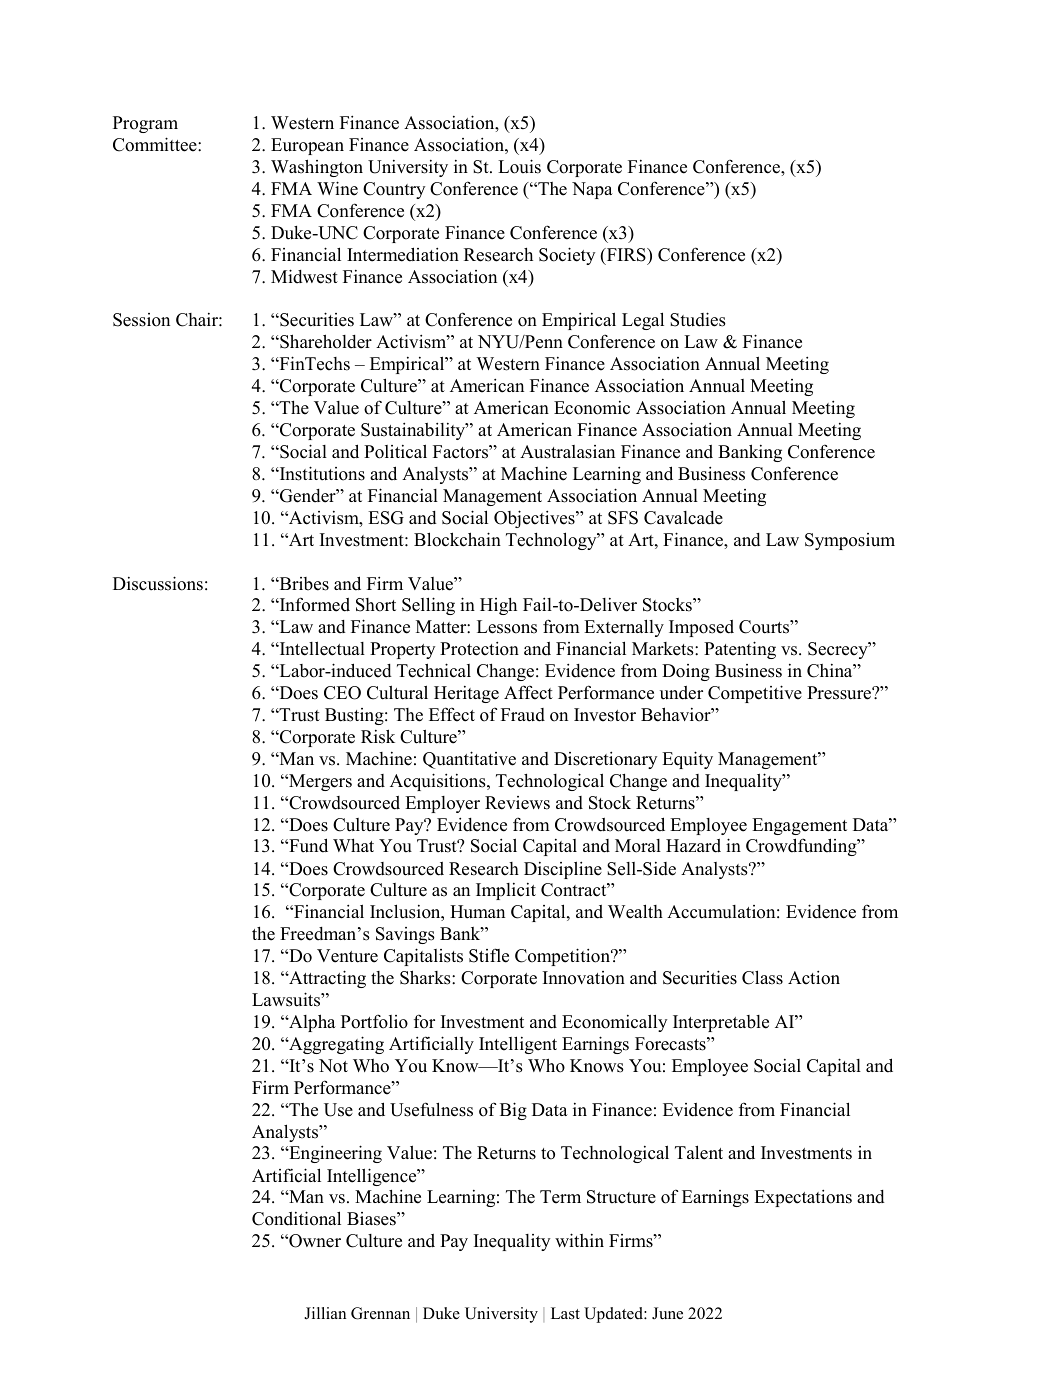 The width and height of the document is (1061, 1373). I want to click on Mergers, so click(319, 782).
